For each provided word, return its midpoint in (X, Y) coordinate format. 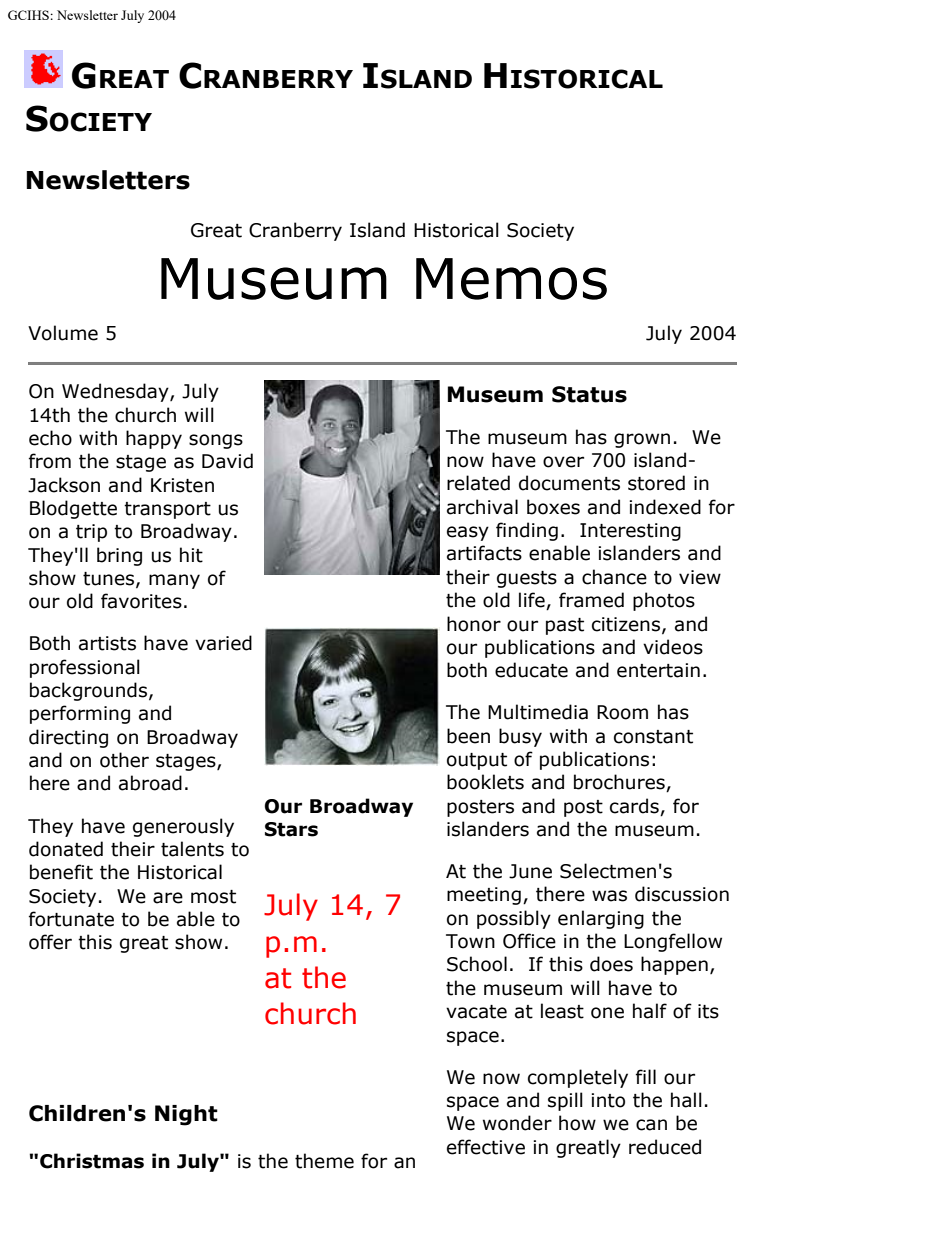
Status (589, 394)
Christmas (92, 1161)
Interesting (630, 532)
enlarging (601, 919)
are (168, 898)
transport (167, 510)
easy (468, 533)
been (468, 736)
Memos (511, 279)
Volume (63, 333)
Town (470, 941)
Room (622, 712)
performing (80, 714)
